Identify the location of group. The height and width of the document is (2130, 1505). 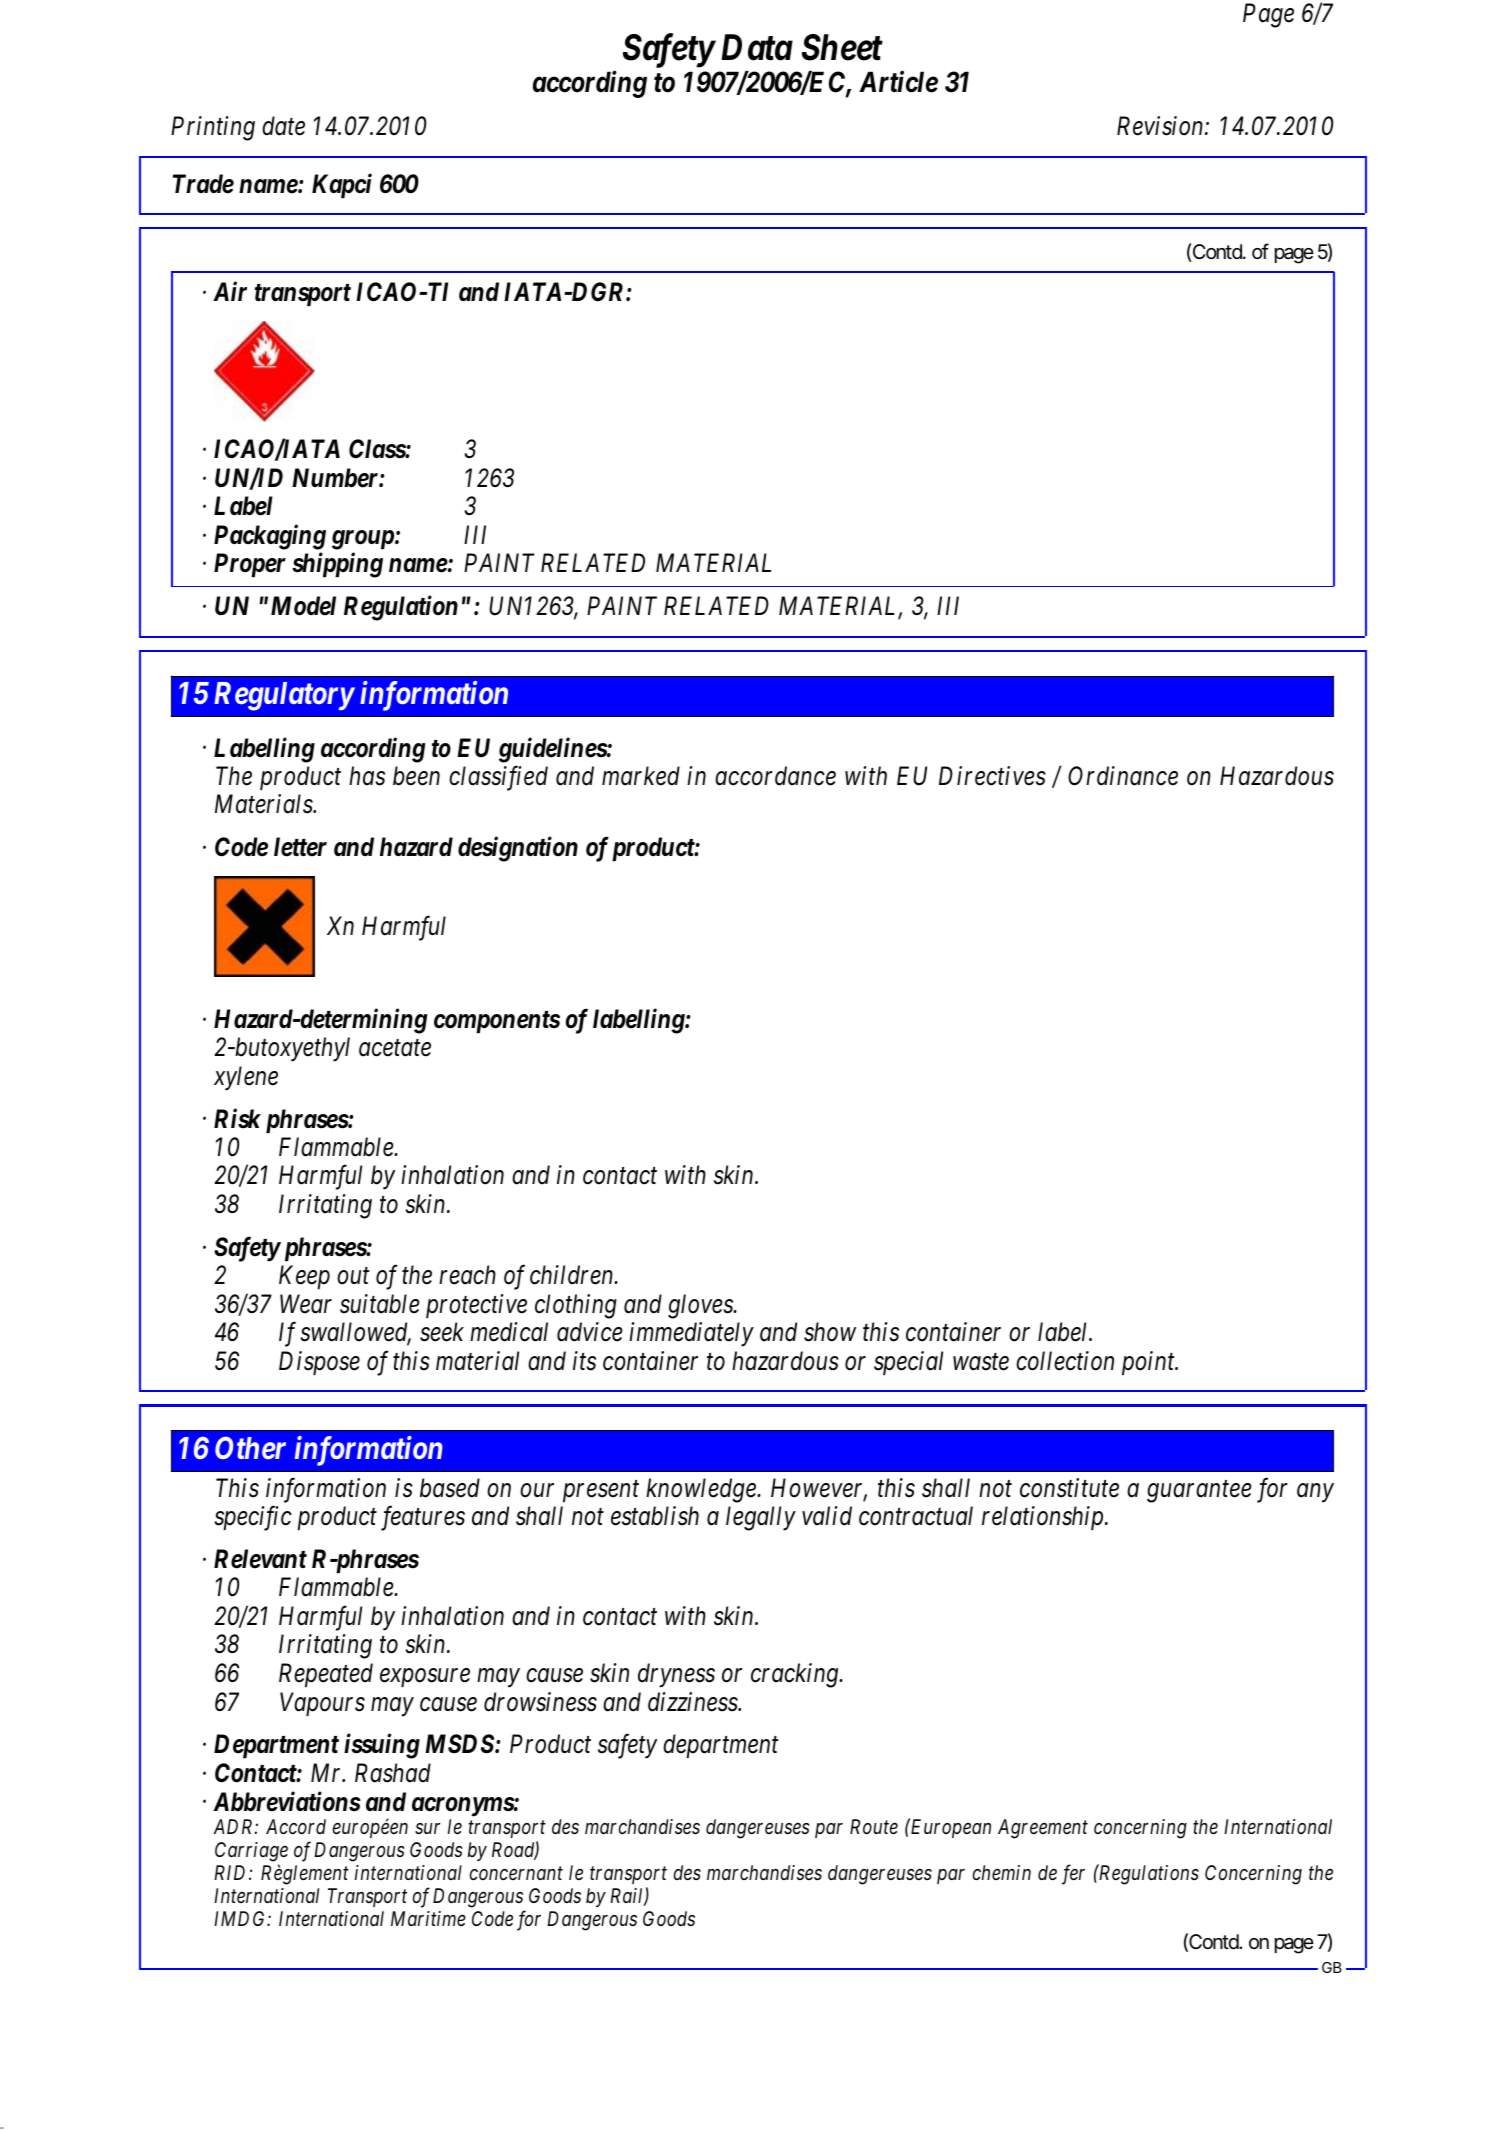
(363, 540).
